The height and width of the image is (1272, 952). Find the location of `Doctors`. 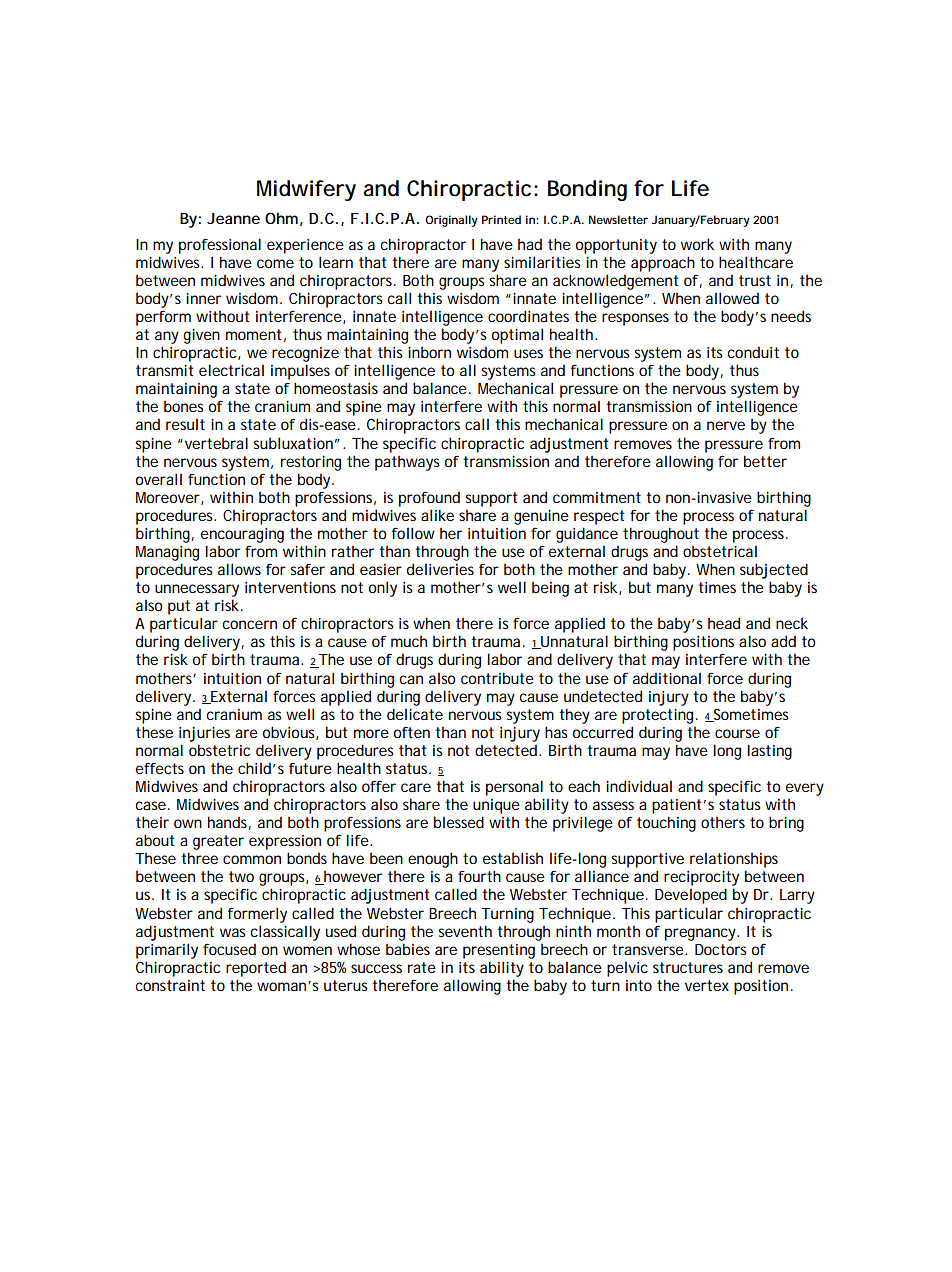

Doctors is located at coordinates (721, 949).
